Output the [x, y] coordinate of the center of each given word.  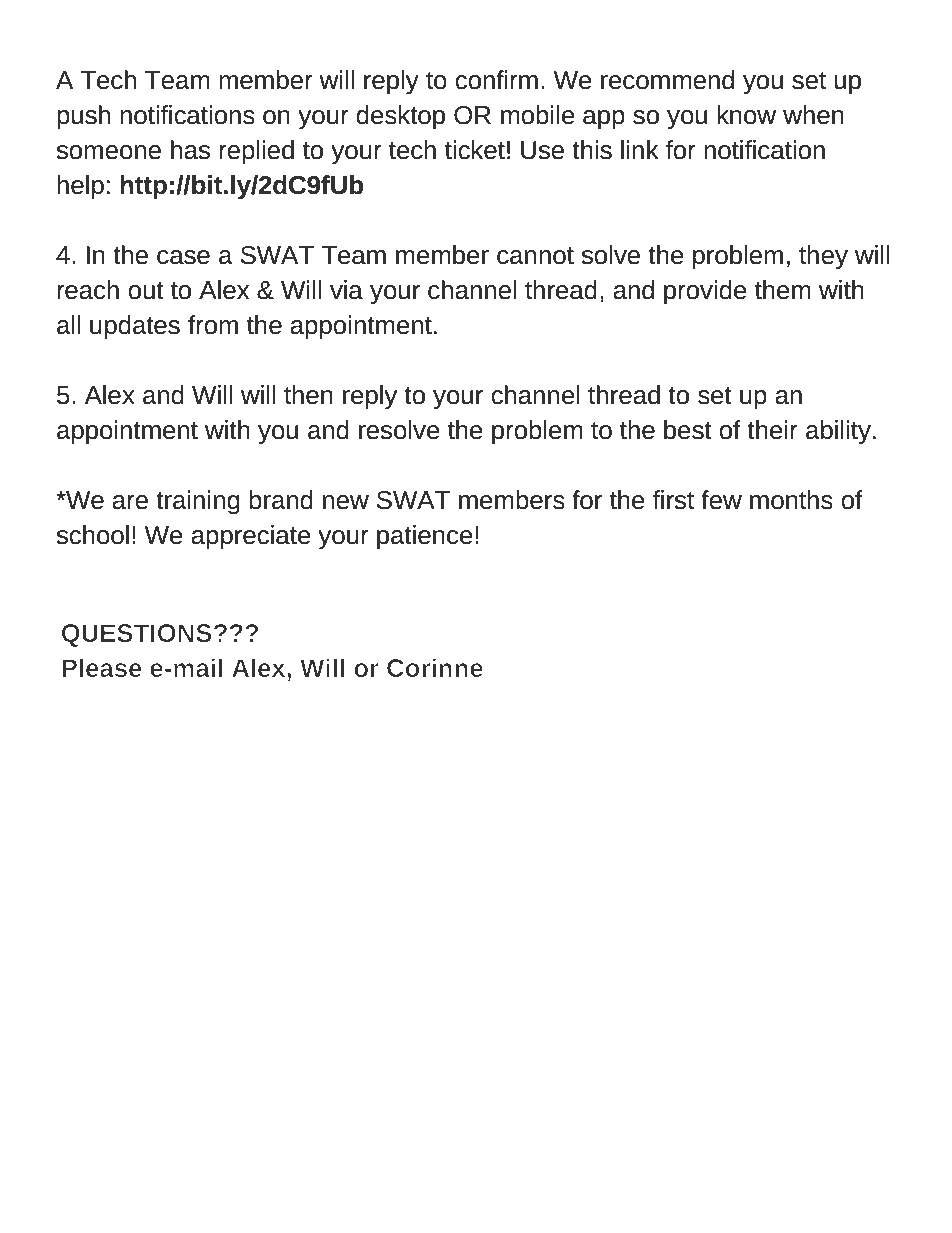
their [772, 430]
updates [135, 327]
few [721, 500]
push [83, 117]
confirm [496, 80]
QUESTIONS [137, 635]
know [746, 115]
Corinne [435, 667]
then [308, 395]
